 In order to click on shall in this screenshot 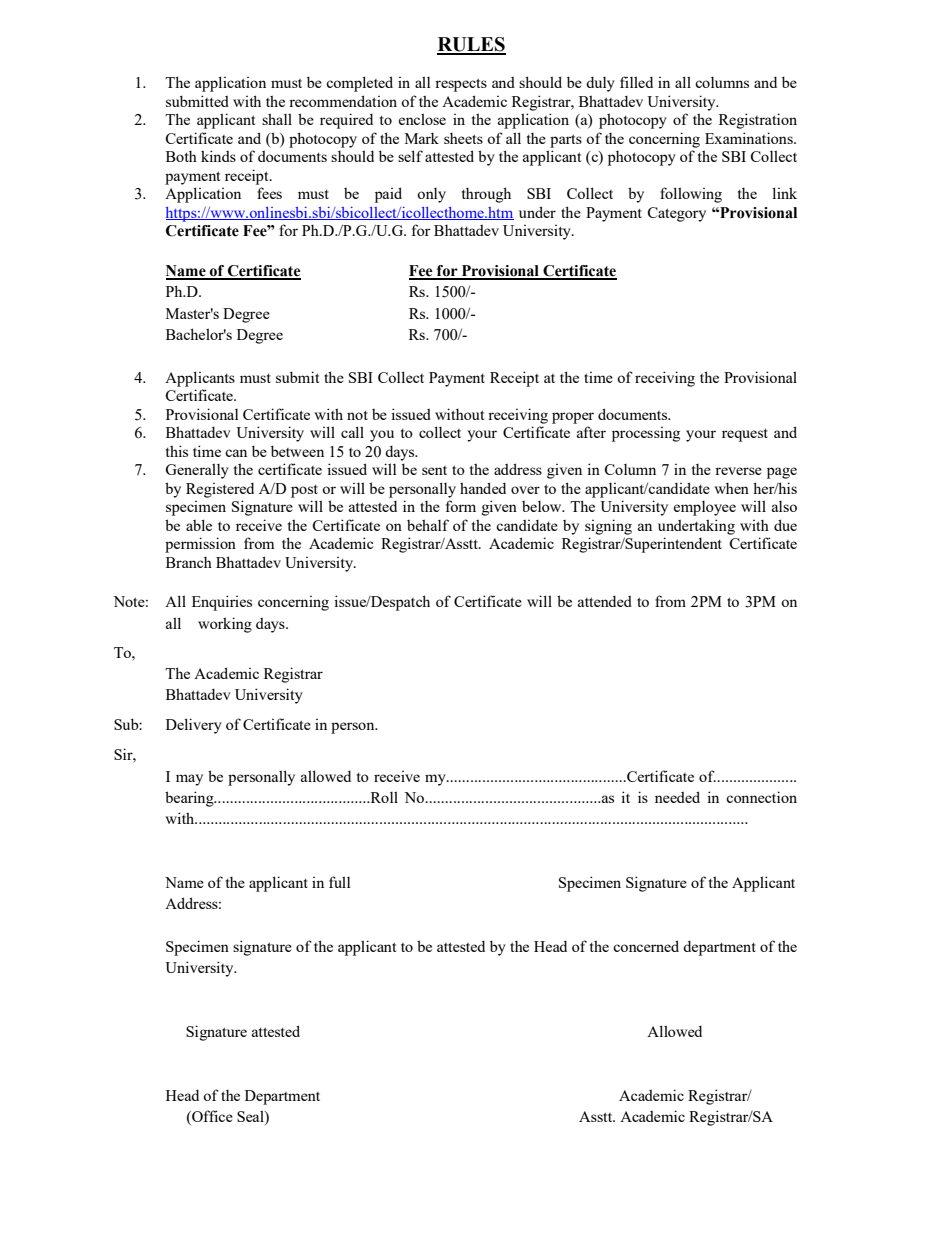, I will do `click(277, 119)`.
